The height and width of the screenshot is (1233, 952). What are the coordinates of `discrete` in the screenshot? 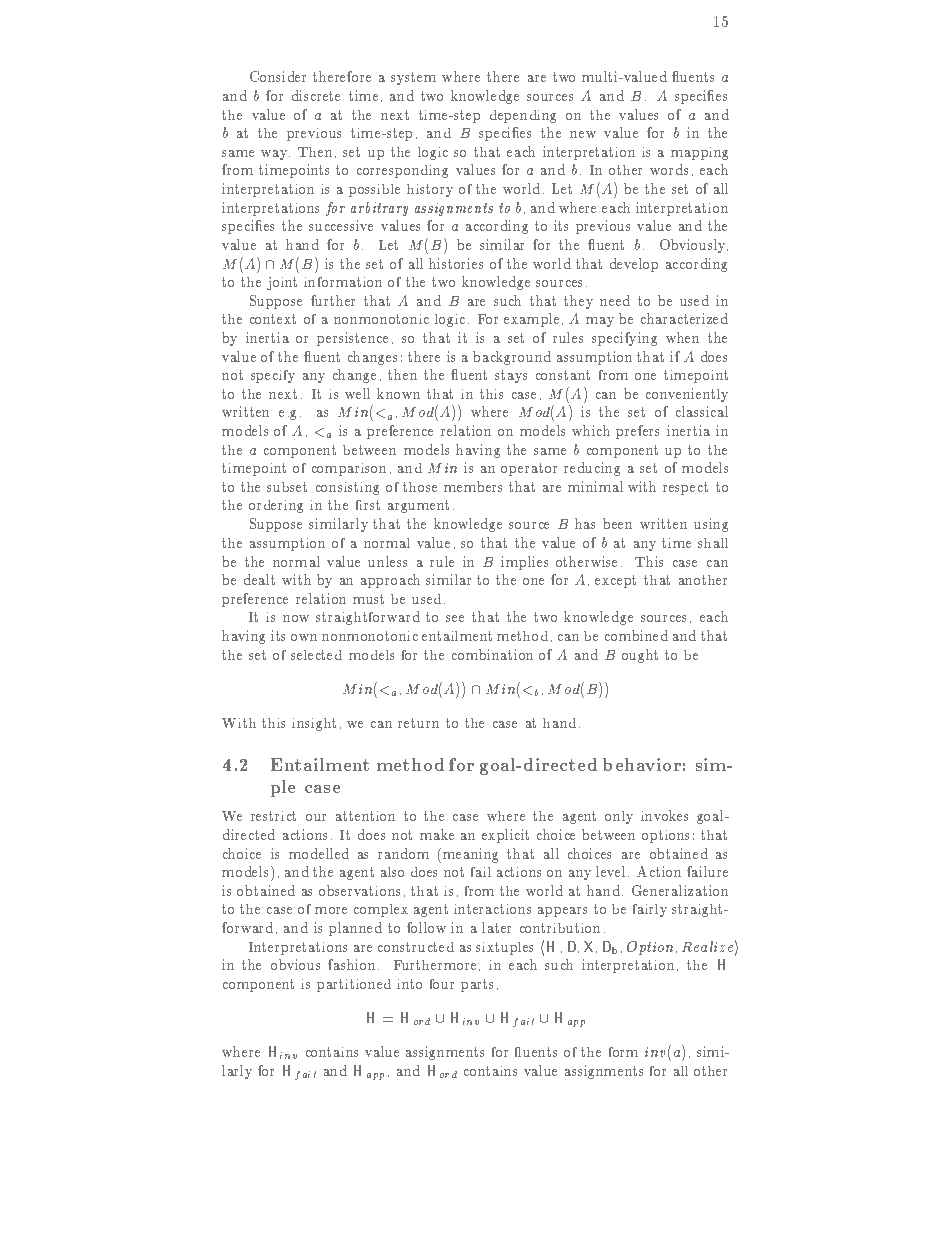 It's located at (316, 95).
